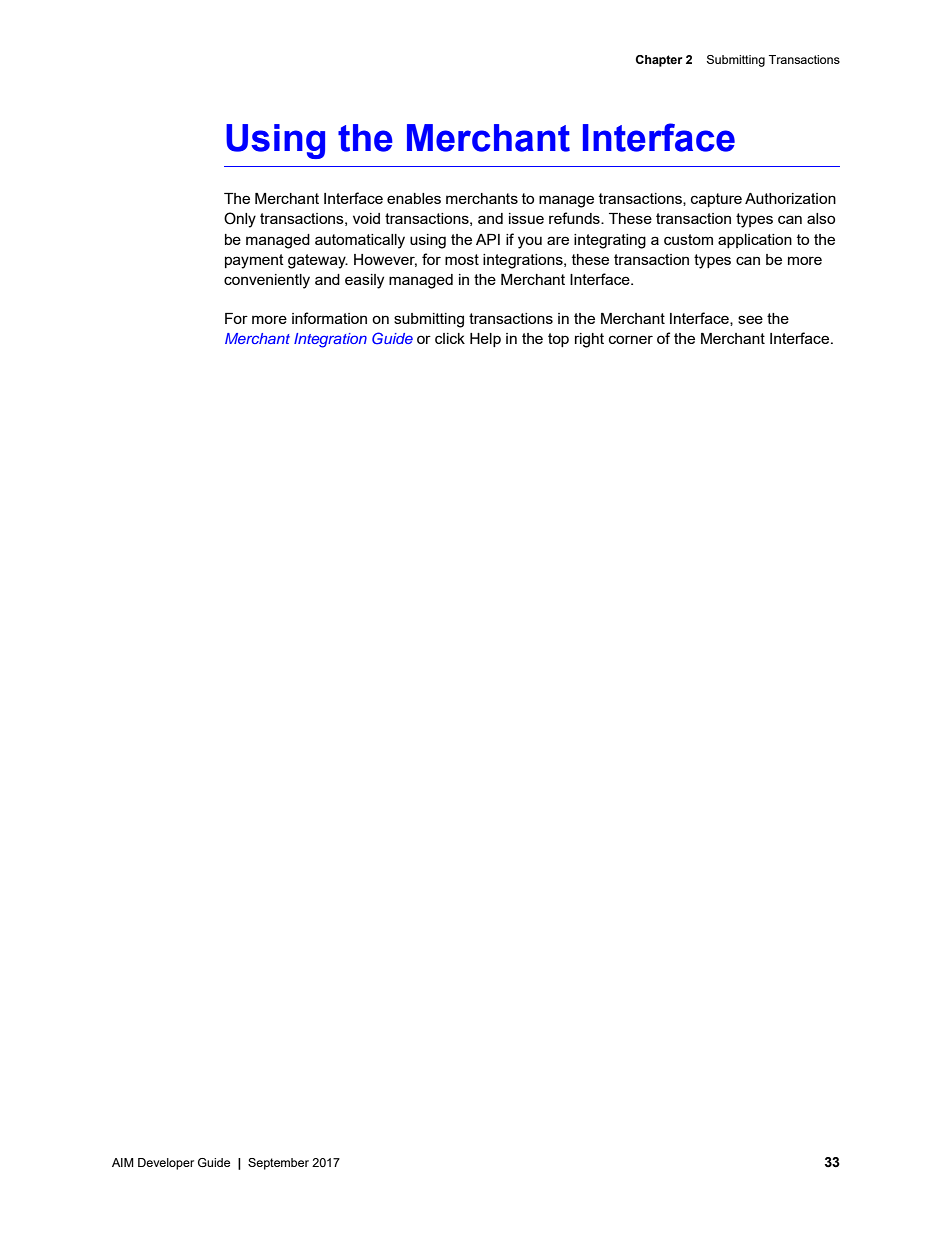  Describe the element at coordinates (659, 61) in the screenshot. I see `Chapter` at that location.
